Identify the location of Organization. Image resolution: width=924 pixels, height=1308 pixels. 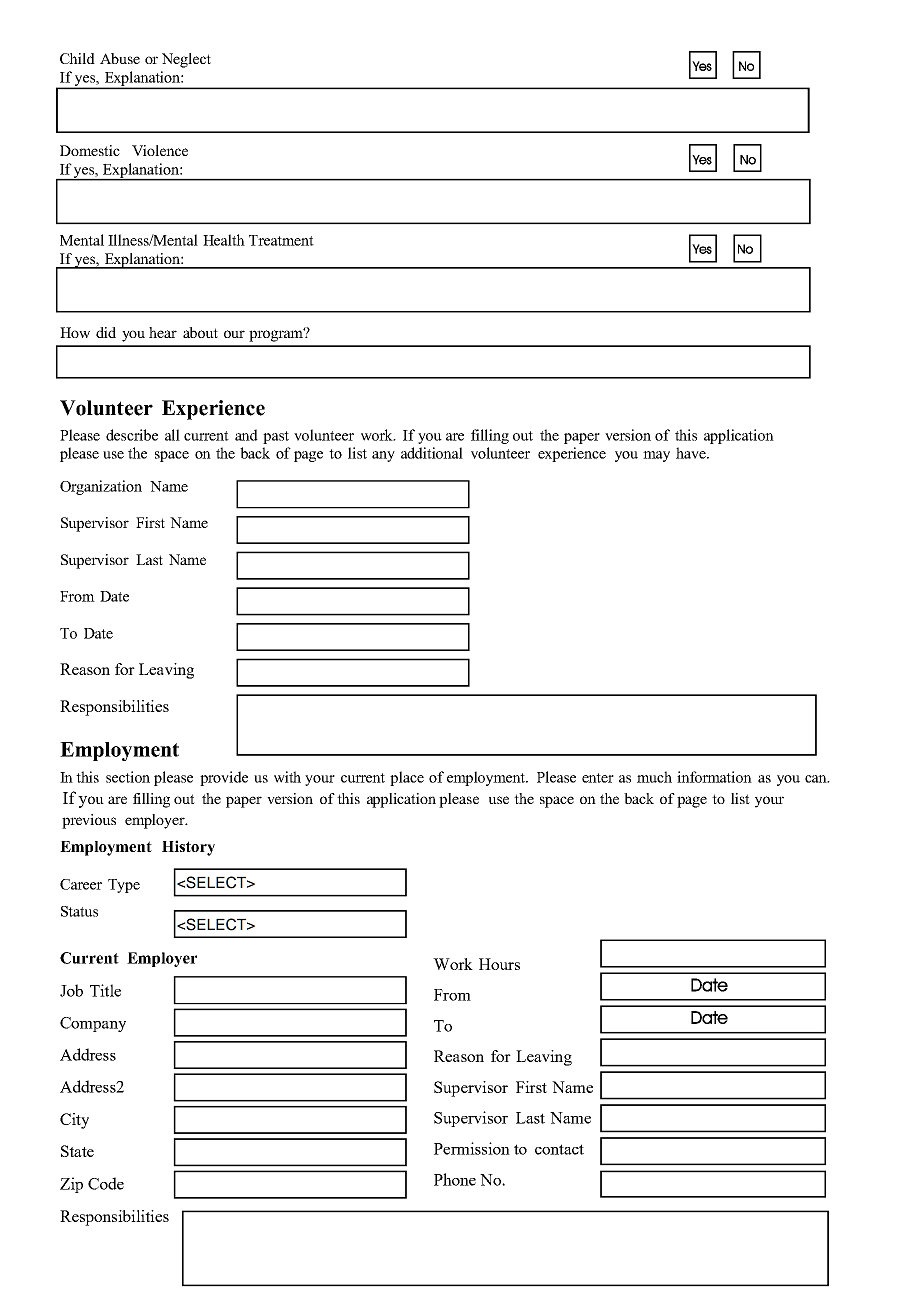
(101, 487).
